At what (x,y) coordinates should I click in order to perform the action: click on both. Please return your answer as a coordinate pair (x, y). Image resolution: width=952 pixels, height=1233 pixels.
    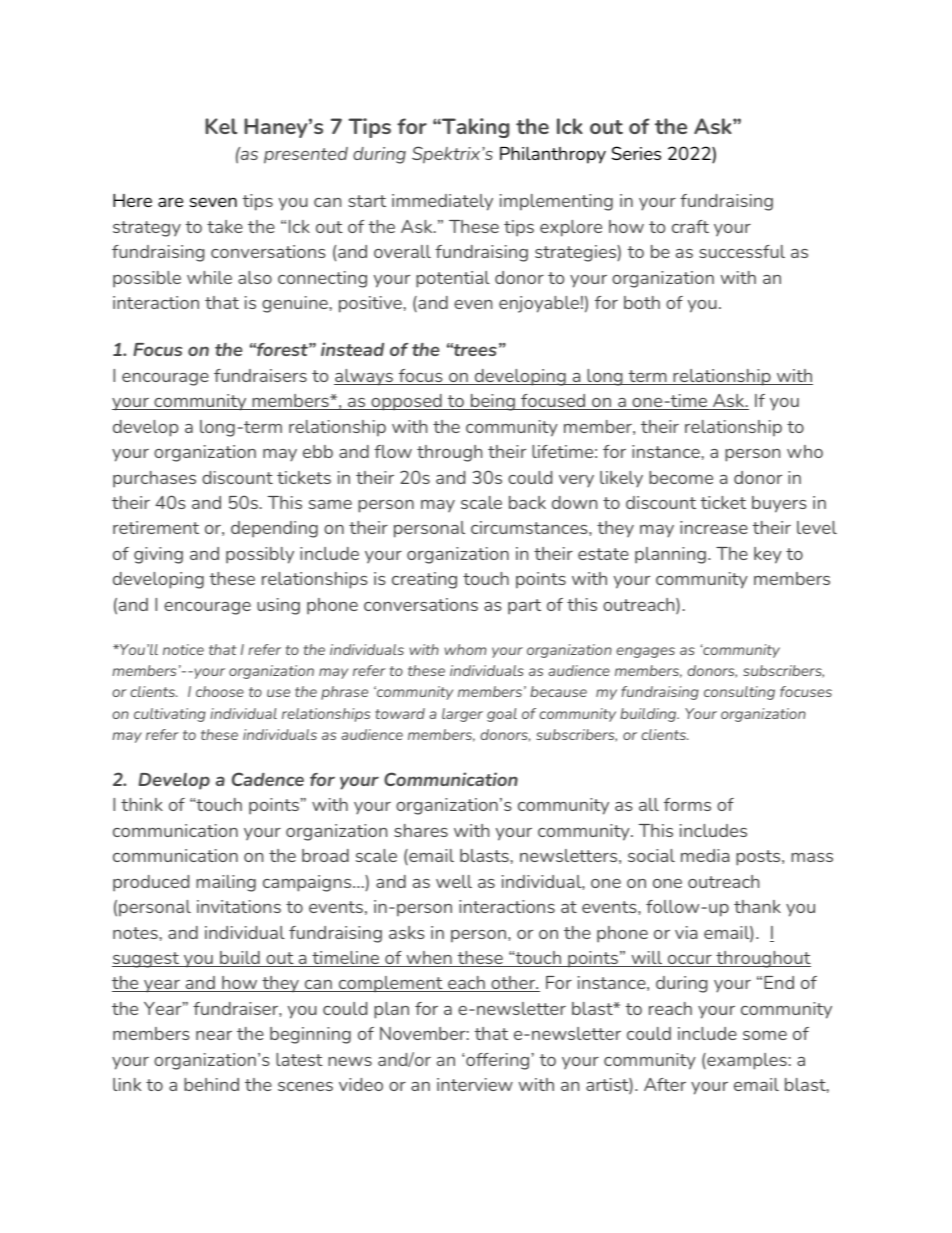
    Looking at the image, I should click on (642, 302).
